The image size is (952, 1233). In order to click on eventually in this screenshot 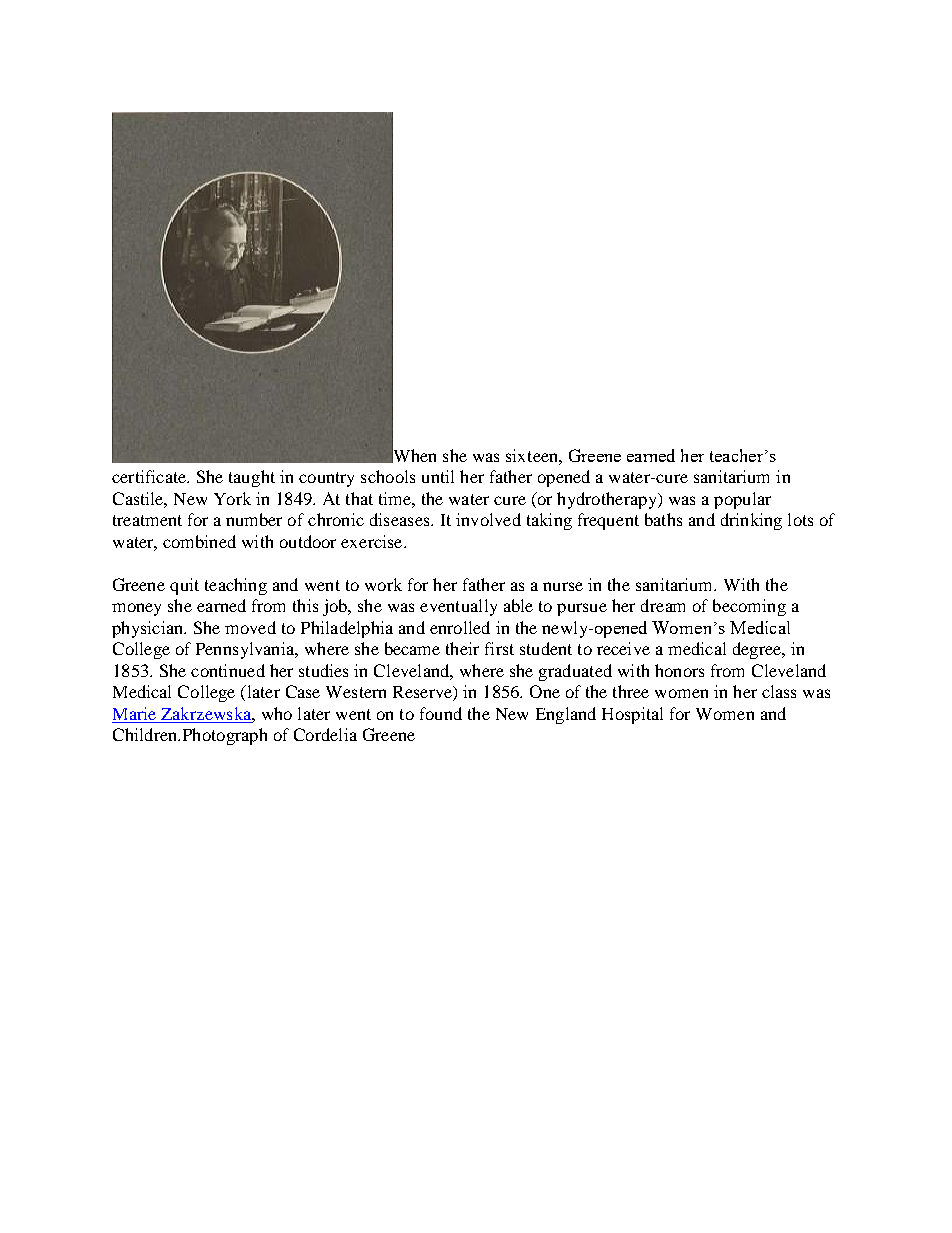, I will do `click(458, 607)`.
